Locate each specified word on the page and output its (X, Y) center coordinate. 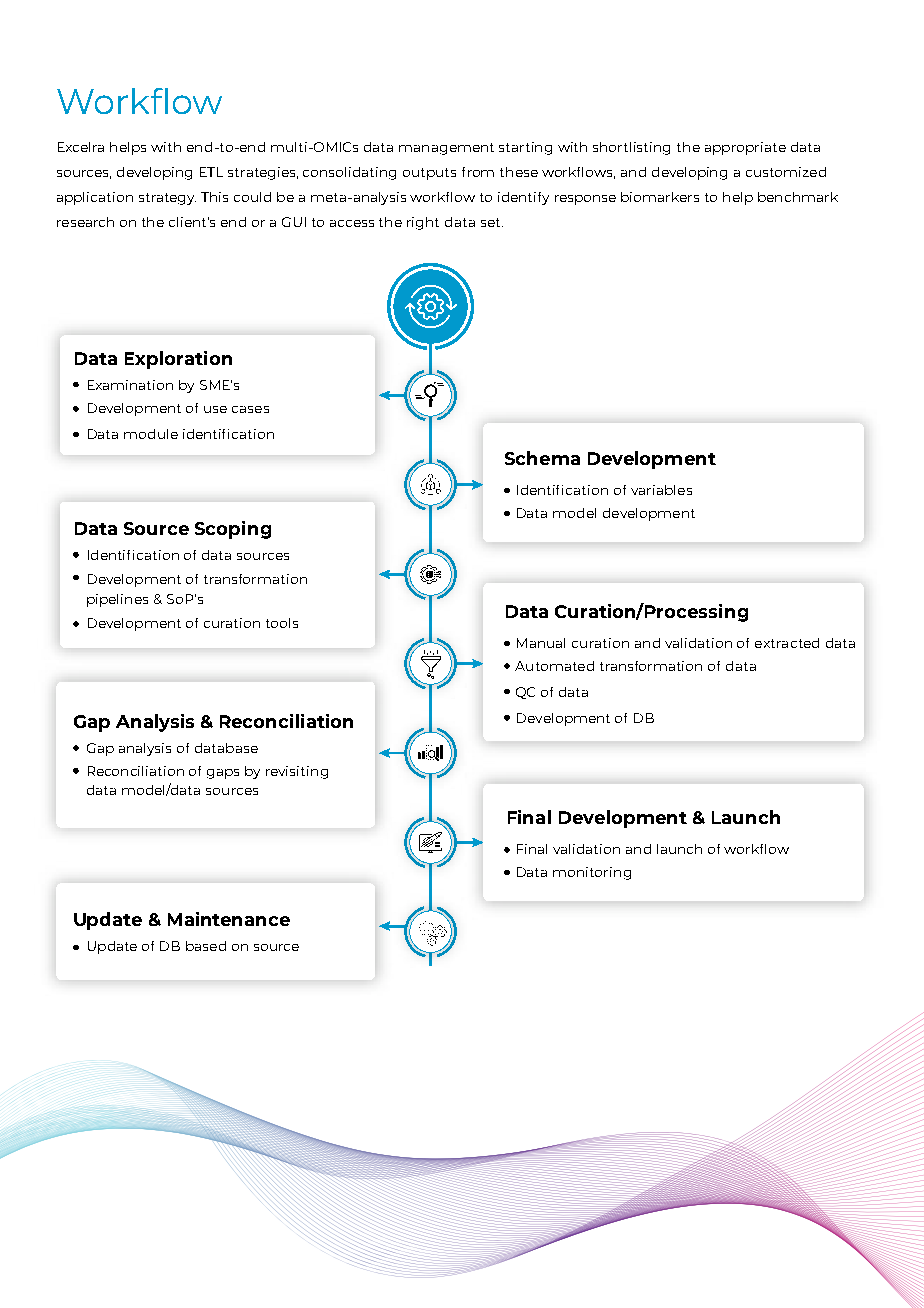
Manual (541, 643)
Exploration (178, 360)
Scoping (233, 530)
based (206, 946)
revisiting (297, 772)
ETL (211, 172)
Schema (542, 458)
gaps (223, 774)
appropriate (745, 148)
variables (661, 490)
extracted (787, 643)
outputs (429, 174)
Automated (554, 666)
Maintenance (229, 919)
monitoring (592, 873)
